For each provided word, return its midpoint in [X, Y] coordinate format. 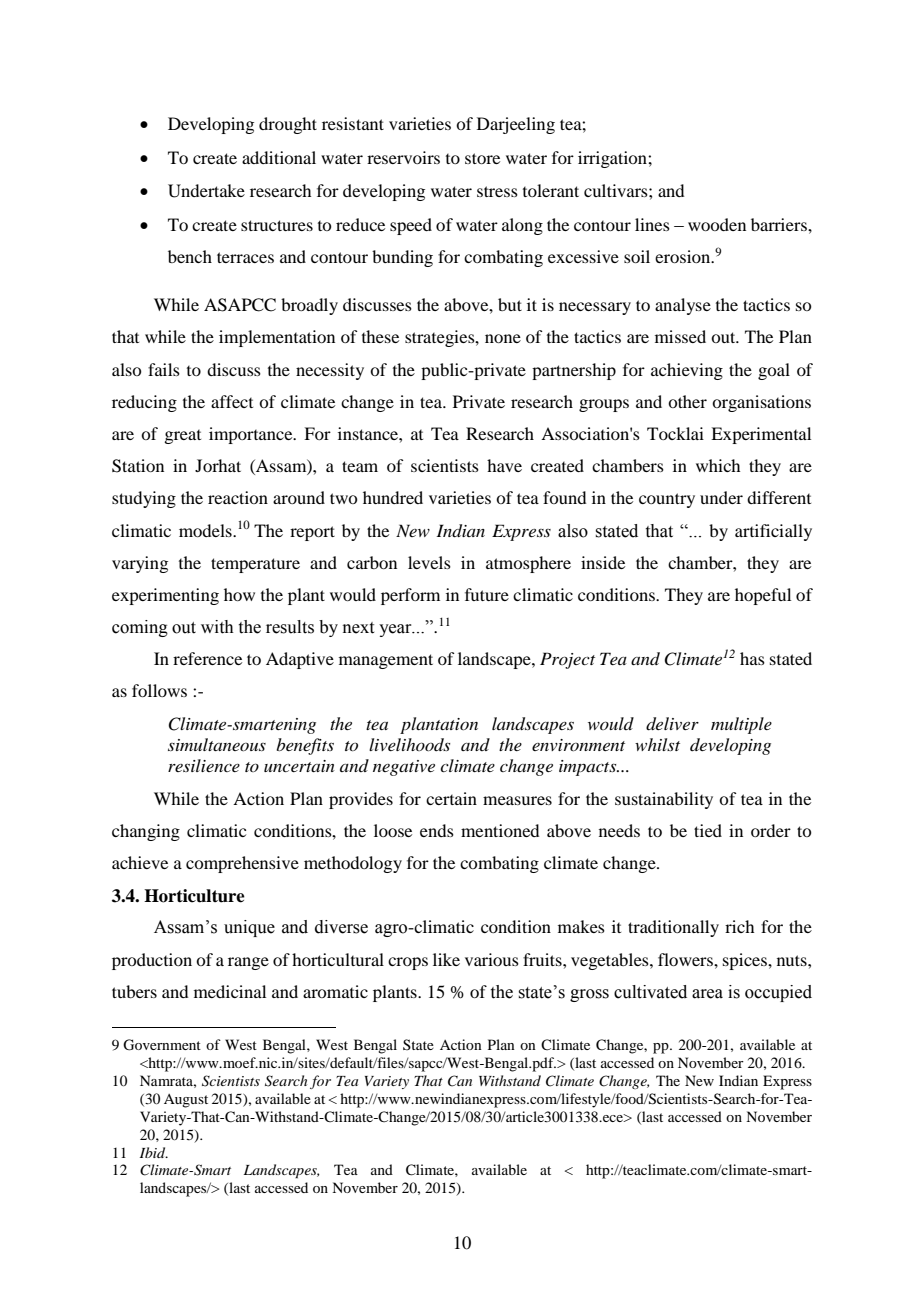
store [482, 158]
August [186, 1101]
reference [207, 658]
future [487, 594]
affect [232, 401]
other [687, 401]
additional [279, 157]
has [752, 658]
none [503, 338]
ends [437, 830]
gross [589, 995]
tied [708, 830]
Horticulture [194, 896]
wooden [717, 224]
